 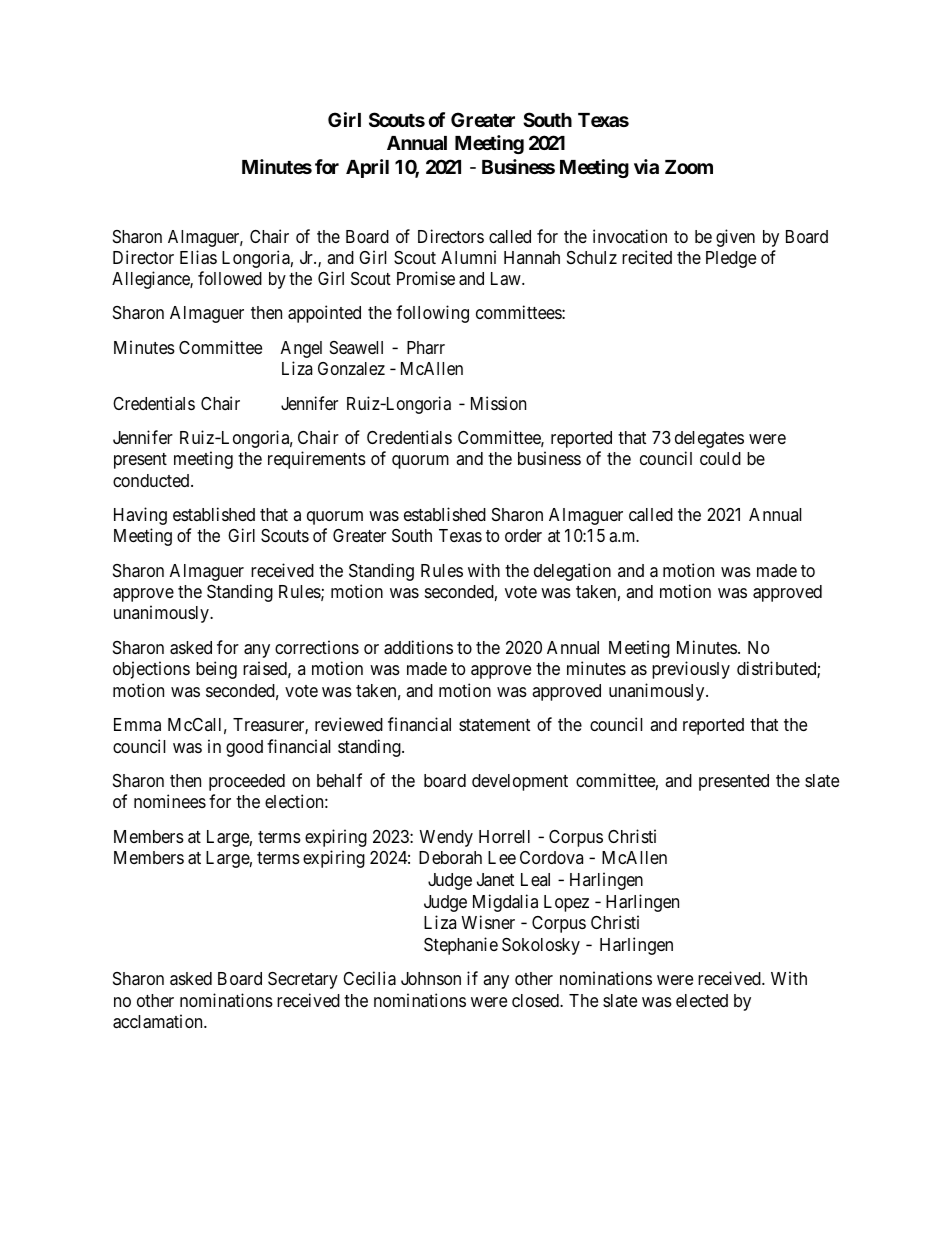 I want to click on acclamation, so click(x=159, y=1021).
